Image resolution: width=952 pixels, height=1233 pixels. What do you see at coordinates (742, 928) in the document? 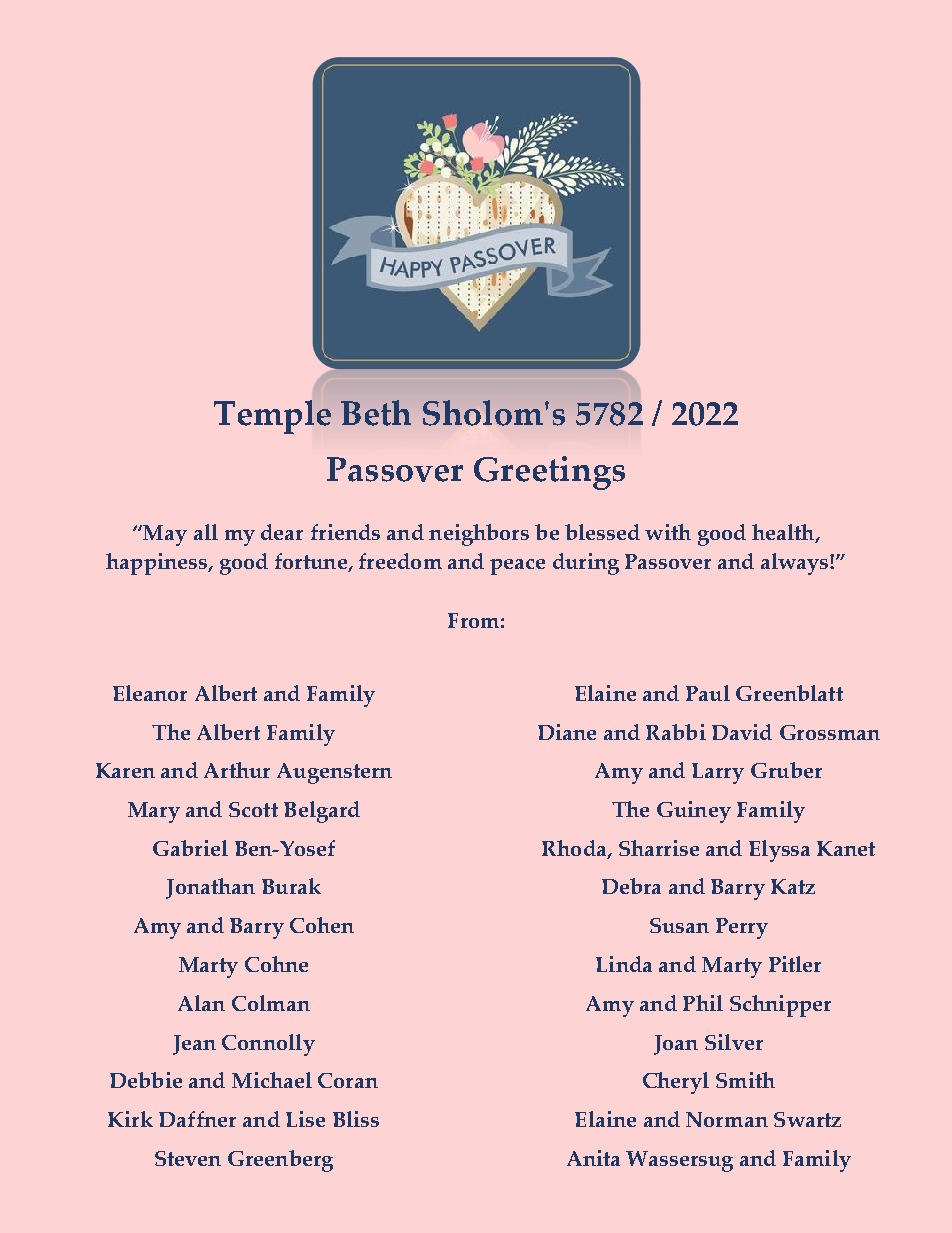
I see `Perry` at bounding box center [742, 928].
